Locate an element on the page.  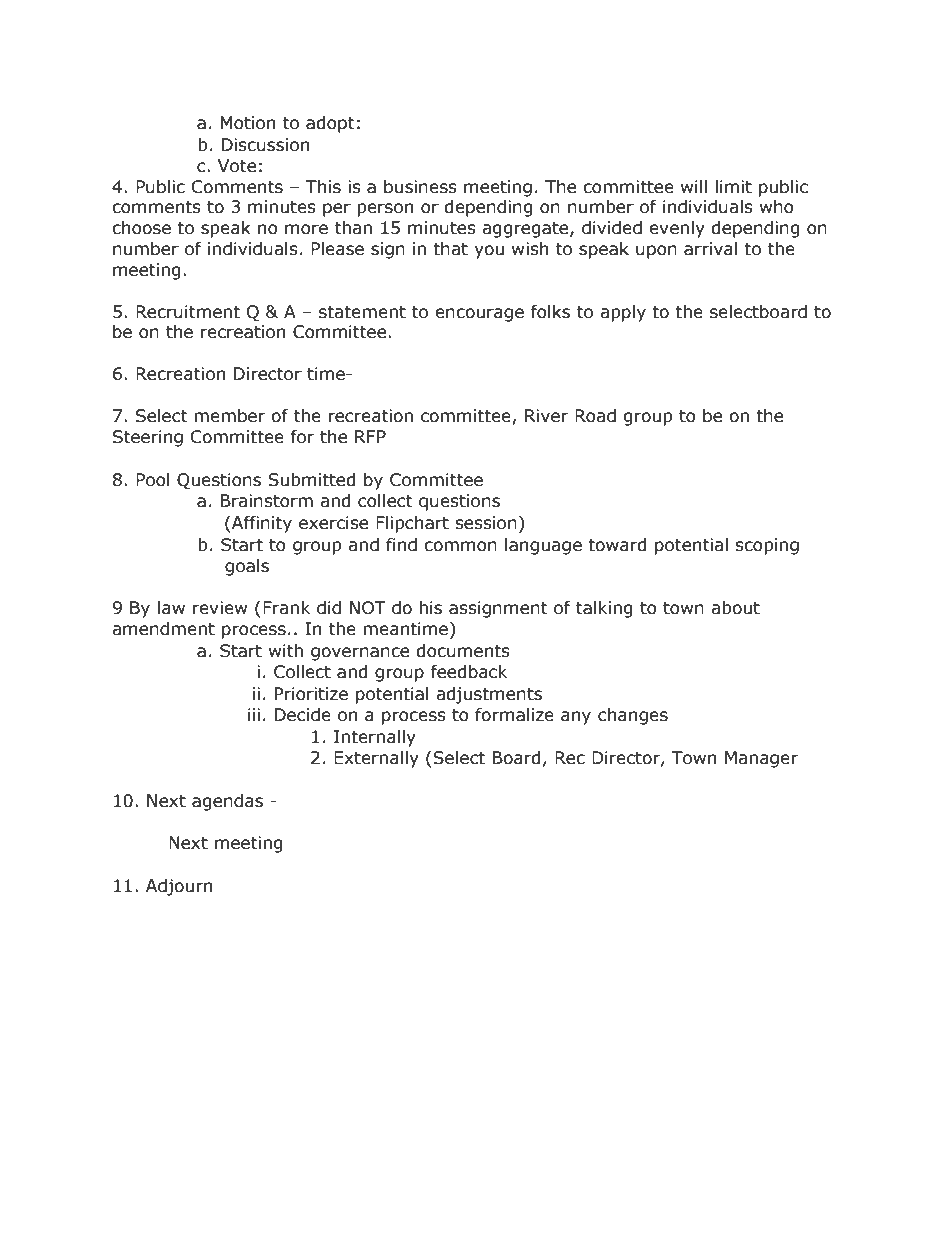
Road is located at coordinates (595, 416).
